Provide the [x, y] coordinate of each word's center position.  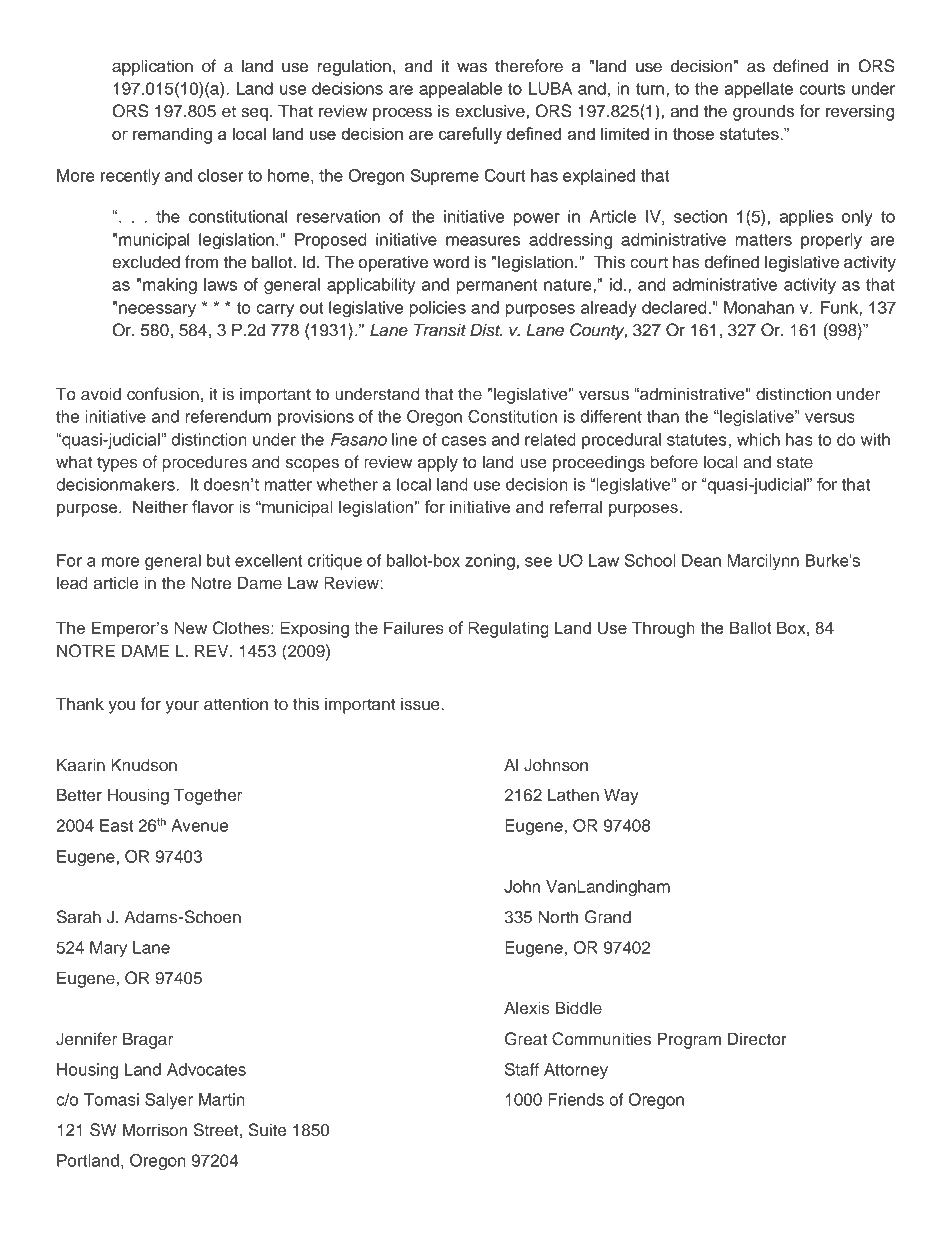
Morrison [155, 1130]
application [152, 67]
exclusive [490, 111]
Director [757, 1039]
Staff [522, 1069]
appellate [758, 90]
